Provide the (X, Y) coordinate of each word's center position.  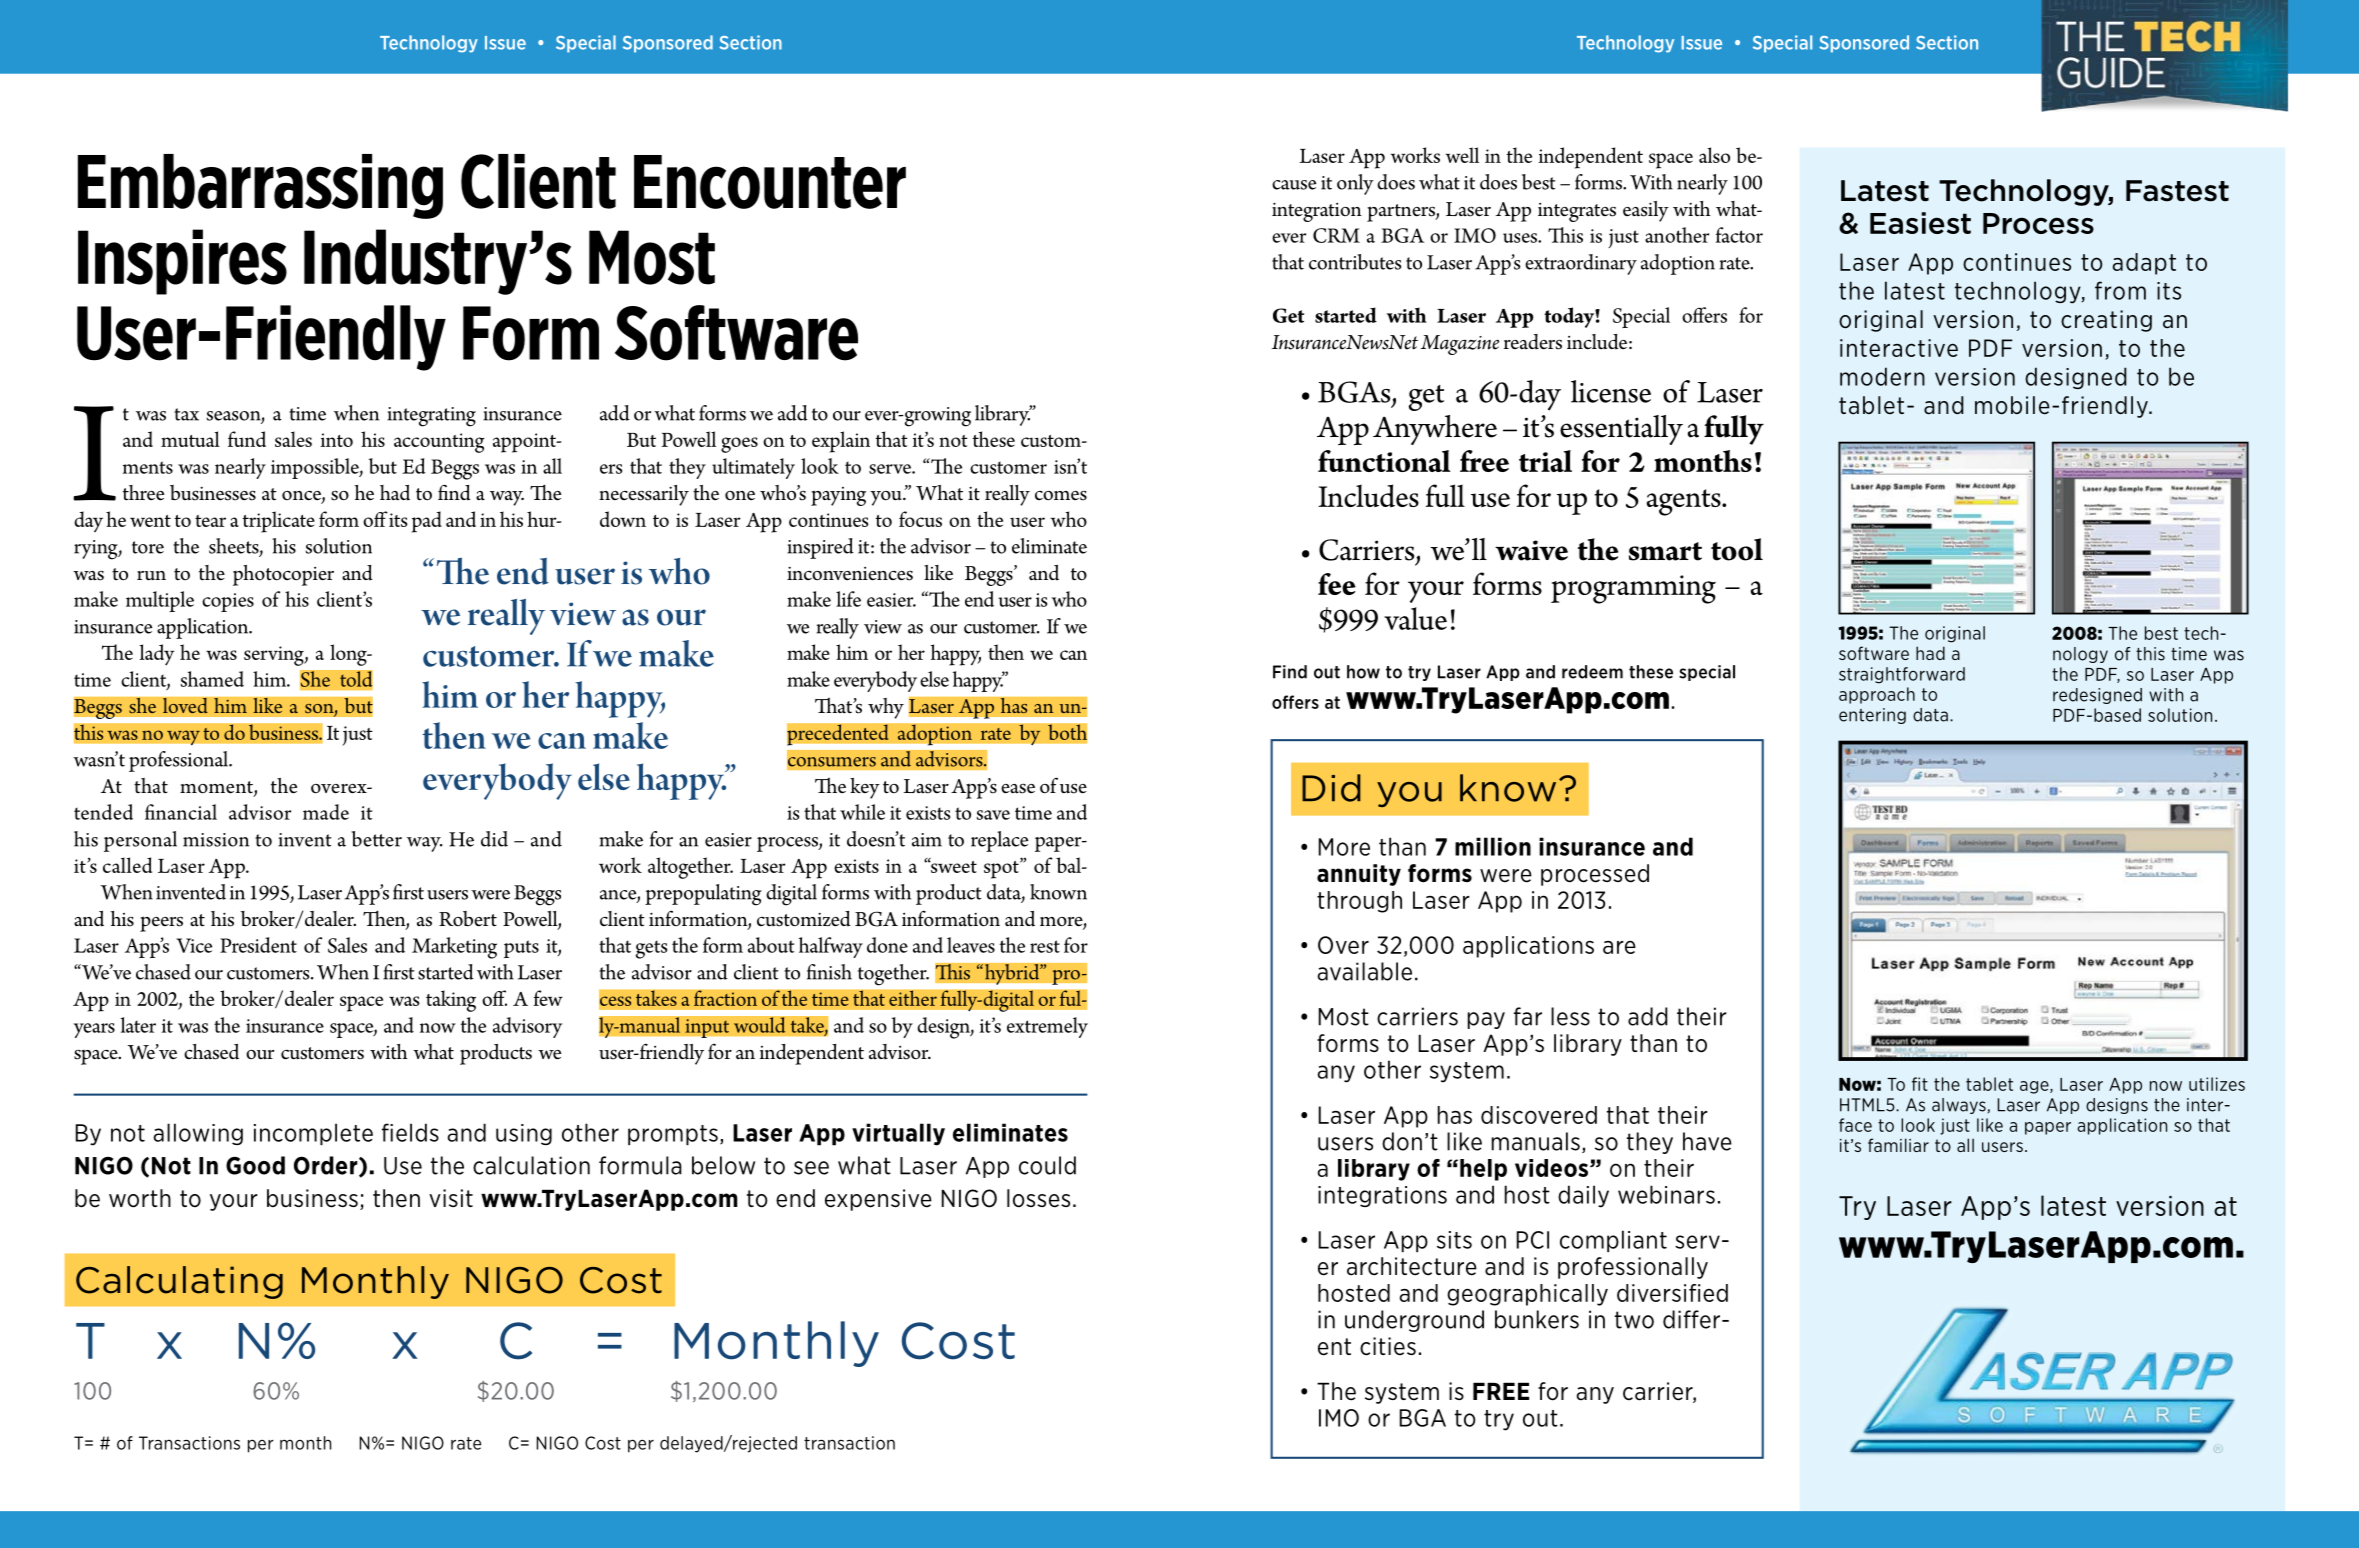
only (1355, 184)
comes (1061, 496)
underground (1414, 1321)
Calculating (179, 1282)
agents (1684, 502)
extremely (1047, 1027)
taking (451, 1001)
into (336, 440)
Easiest (1920, 223)
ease (1018, 789)
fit (1920, 1084)
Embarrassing (260, 186)
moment (217, 788)
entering (1872, 716)
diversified (1672, 1293)
